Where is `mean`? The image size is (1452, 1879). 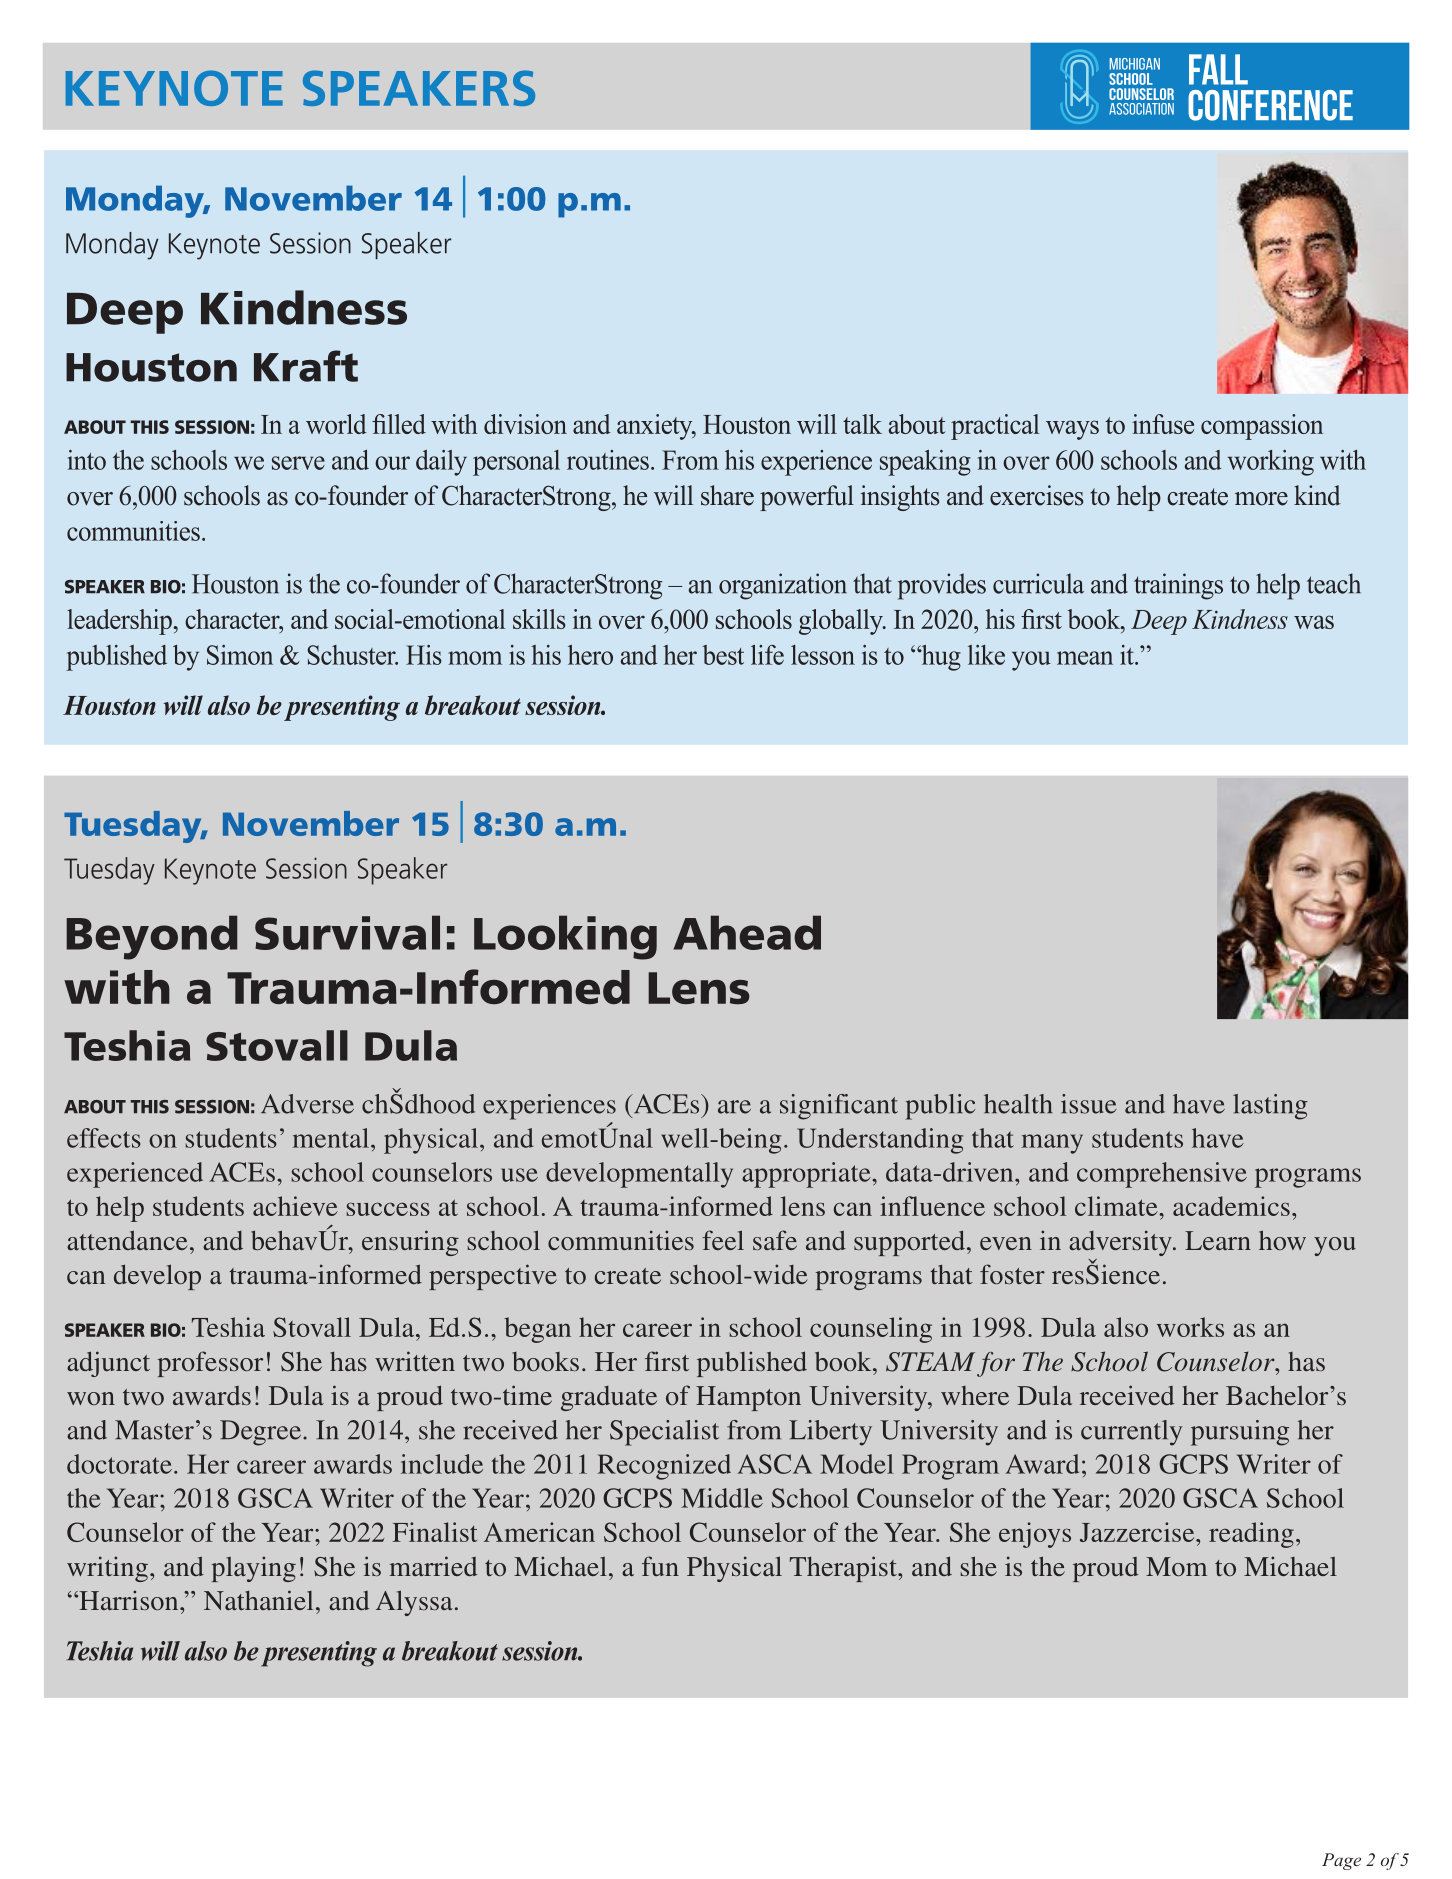
mean is located at coordinates (1085, 658).
